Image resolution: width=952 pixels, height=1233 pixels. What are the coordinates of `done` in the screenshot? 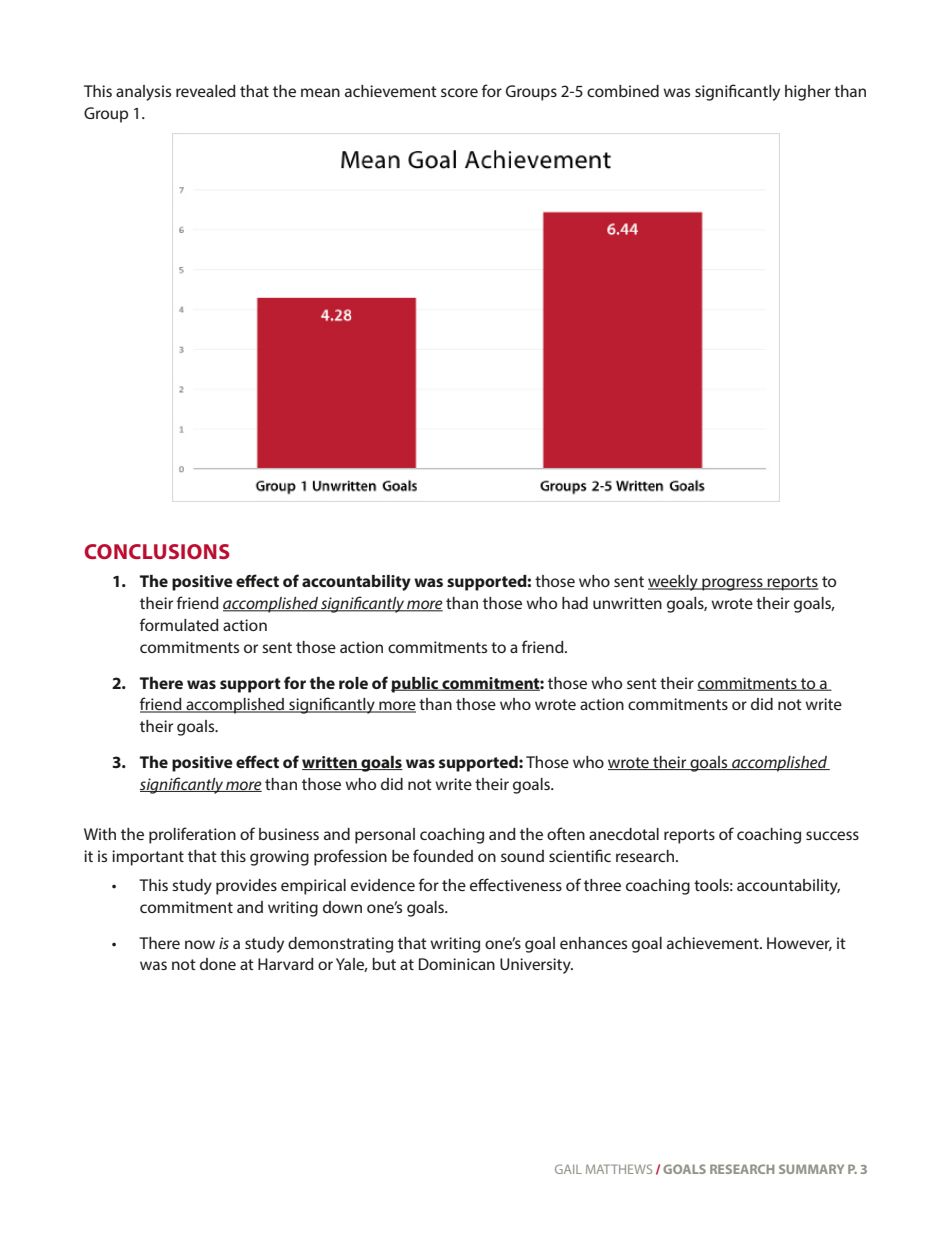 It's located at (218, 964).
